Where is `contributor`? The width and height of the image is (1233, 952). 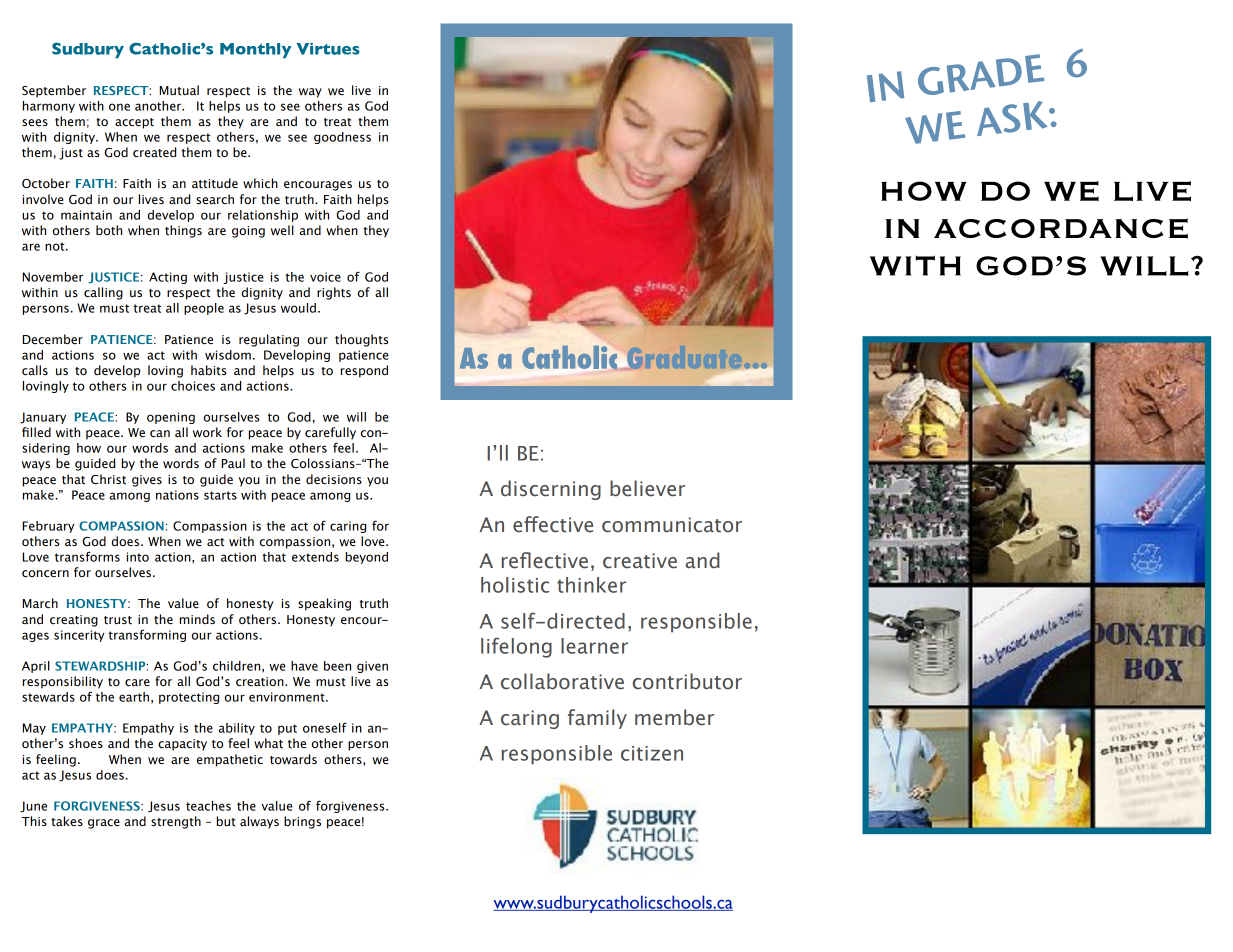 contributor is located at coordinates (687, 681).
